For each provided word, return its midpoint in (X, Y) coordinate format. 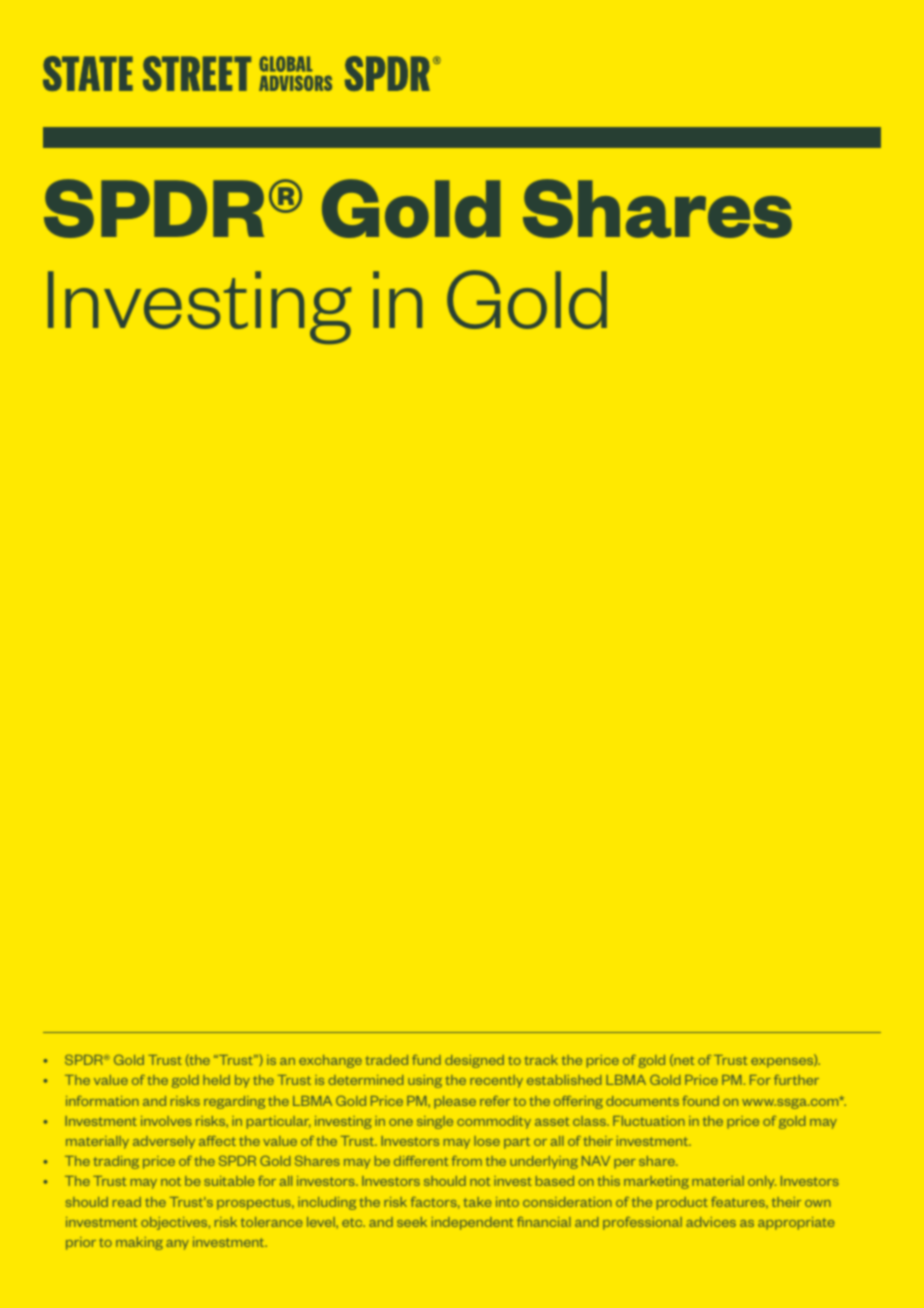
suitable (229, 1181)
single (435, 1122)
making (139, 1243)
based (555, 1181)
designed (474, 1061)
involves (166, 1121)
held (216, 1080)
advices (711, 1222)
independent (472, 1223)
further (796, 1080)
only (762, 1182)
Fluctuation (649, 1121)
